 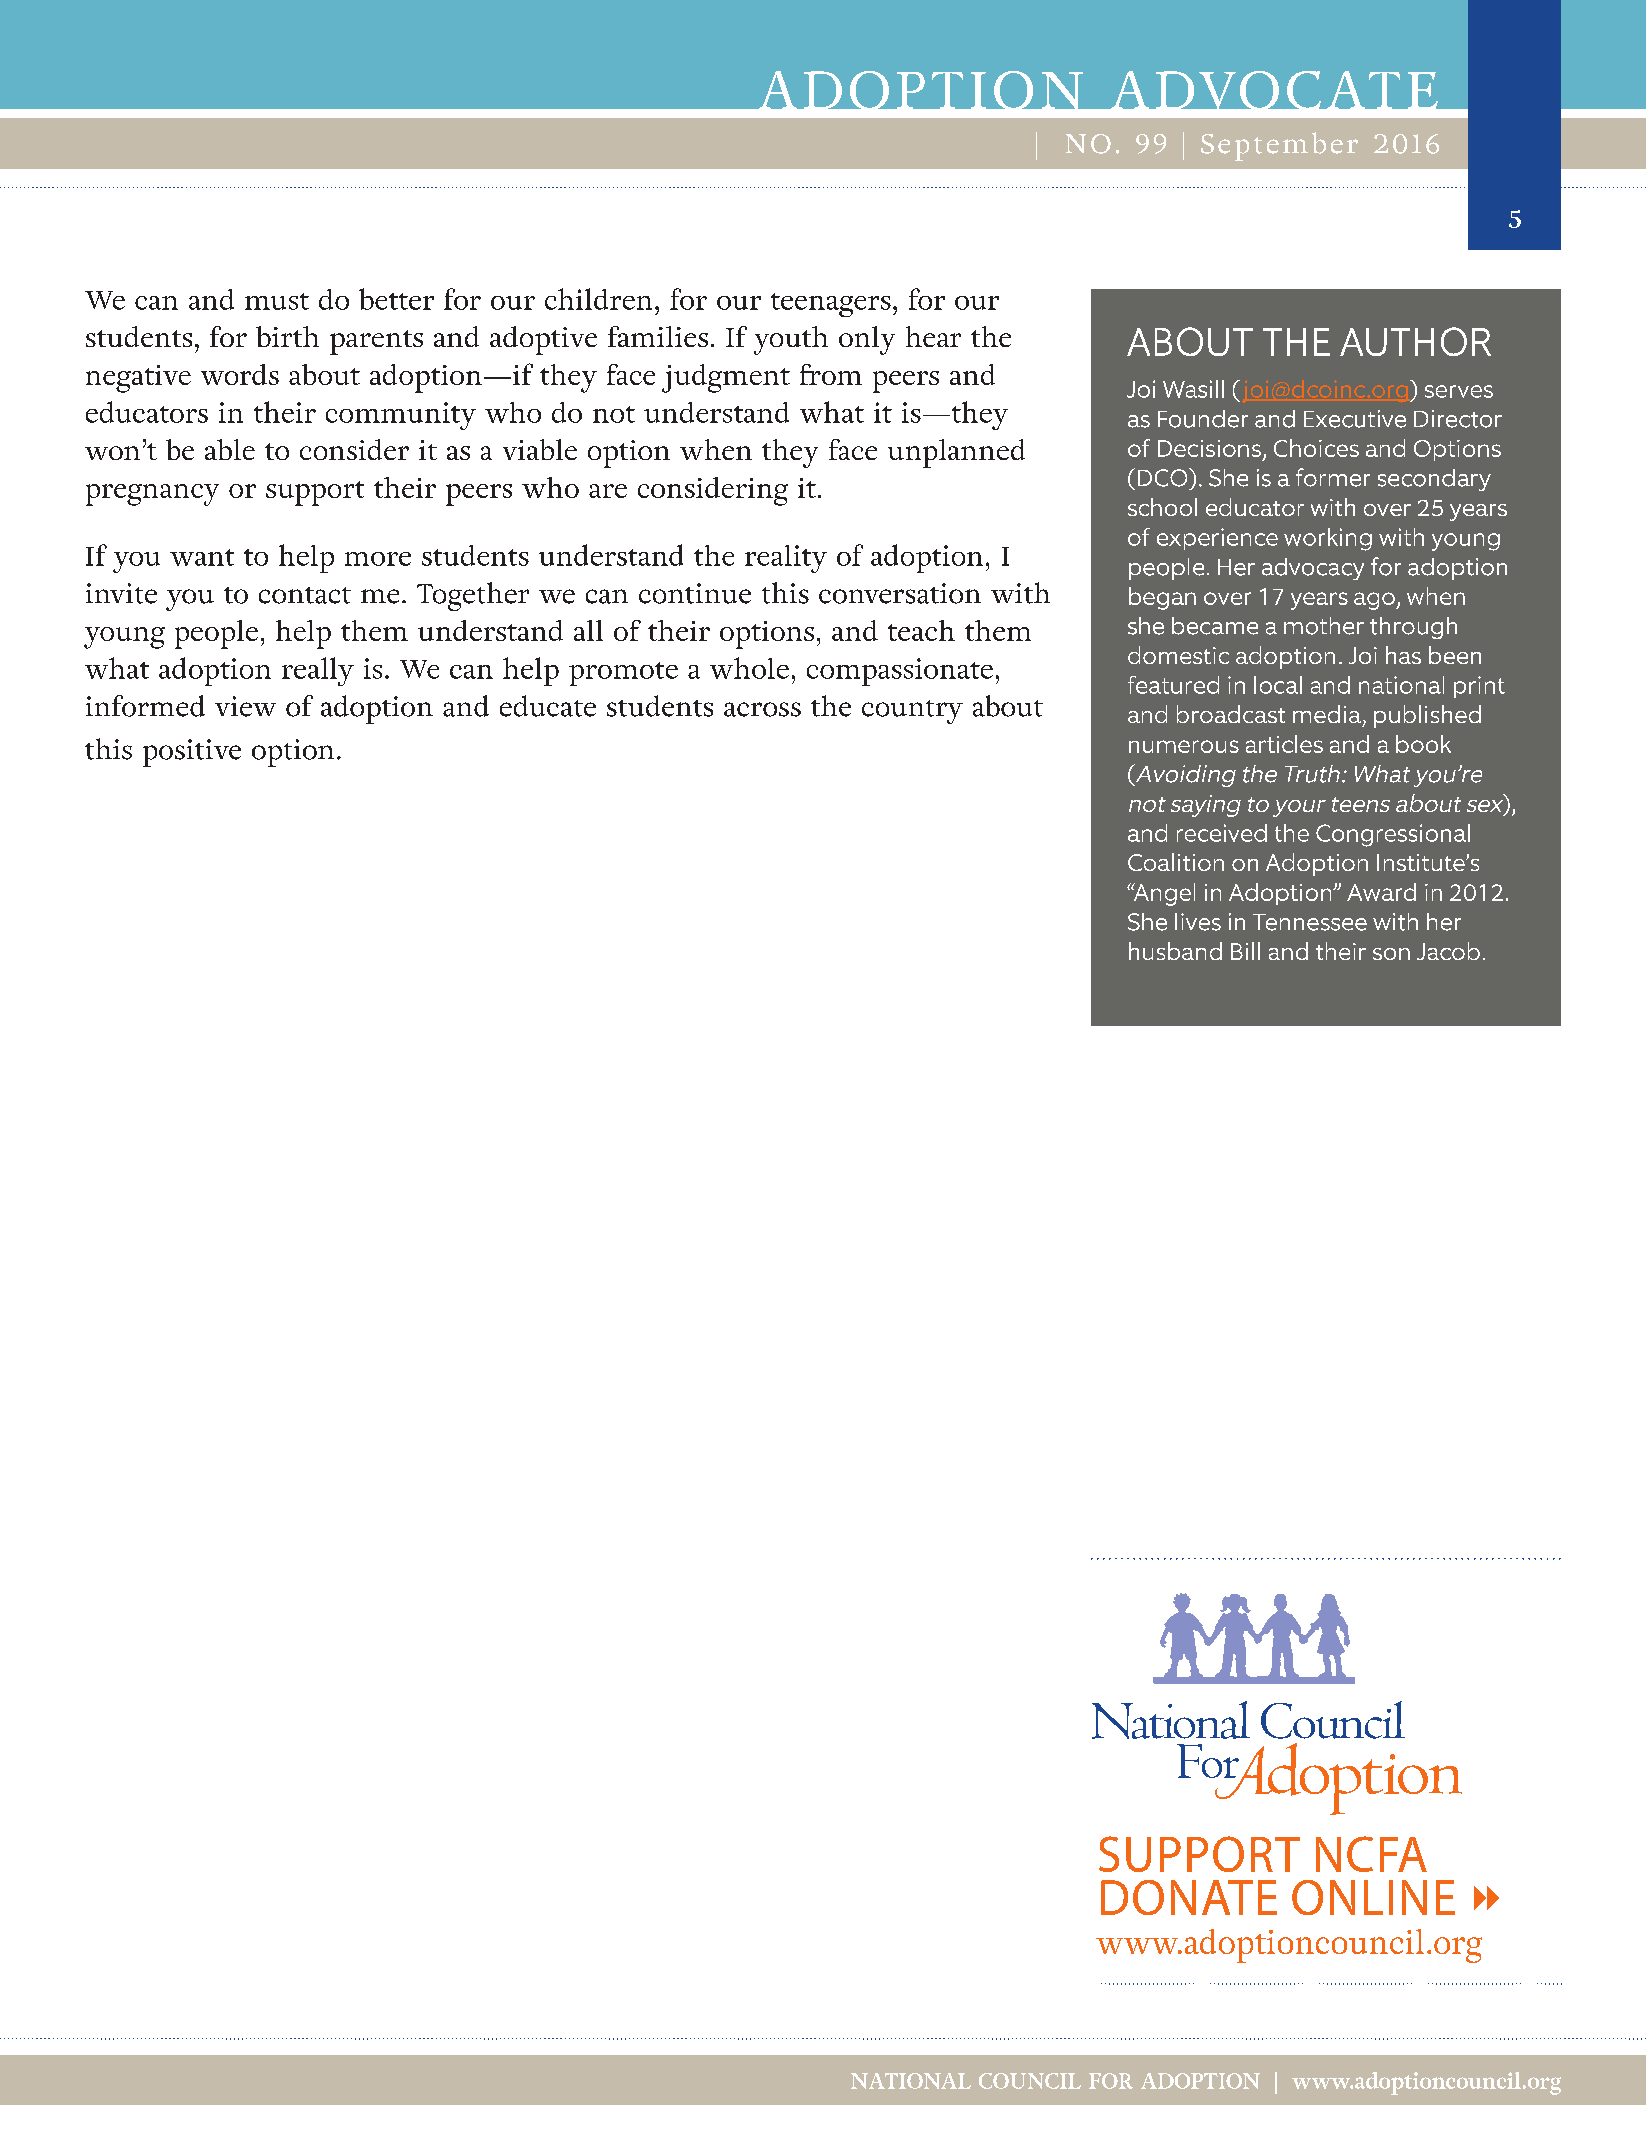 What do you see at coordinates (1391, 954) in the image?
I see `son` at bounding box center [1391, 954].
